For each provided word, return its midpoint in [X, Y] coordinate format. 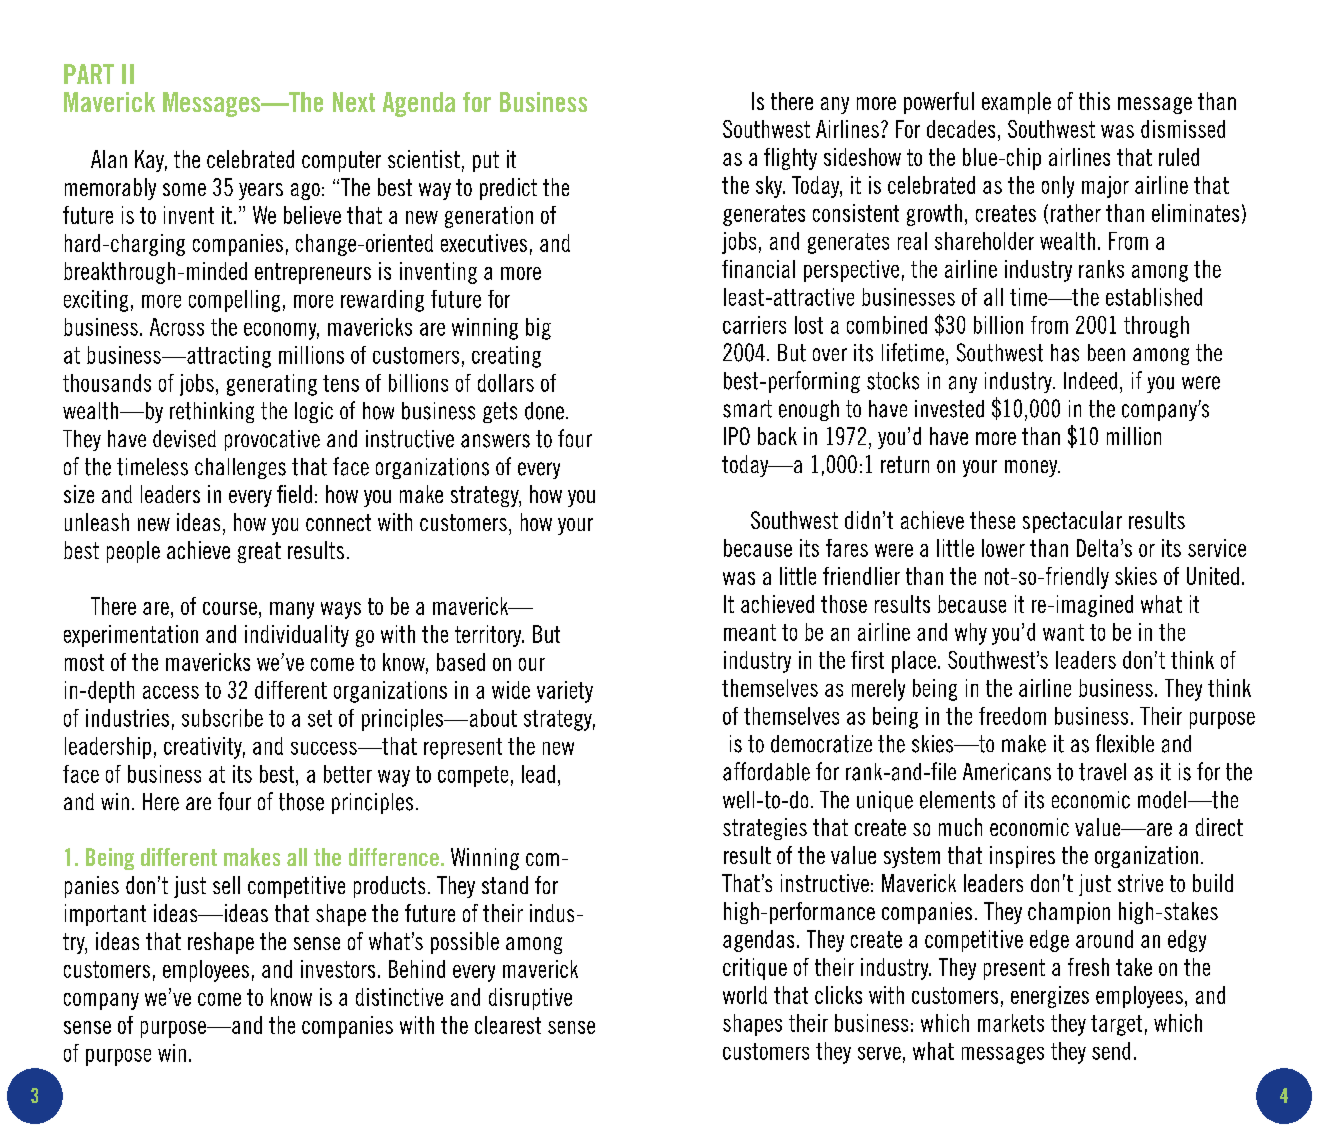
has [1065, 353]
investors [338, 969]
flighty [790, 159]
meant [750, 632]
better [348, 774]
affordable [766, 771]
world [745, 995]
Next [354, 102]
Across [177, 327]
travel [1102, 772]
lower [1003, 548]
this [1094, 101]
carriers [754, 325]
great [259, 552]
